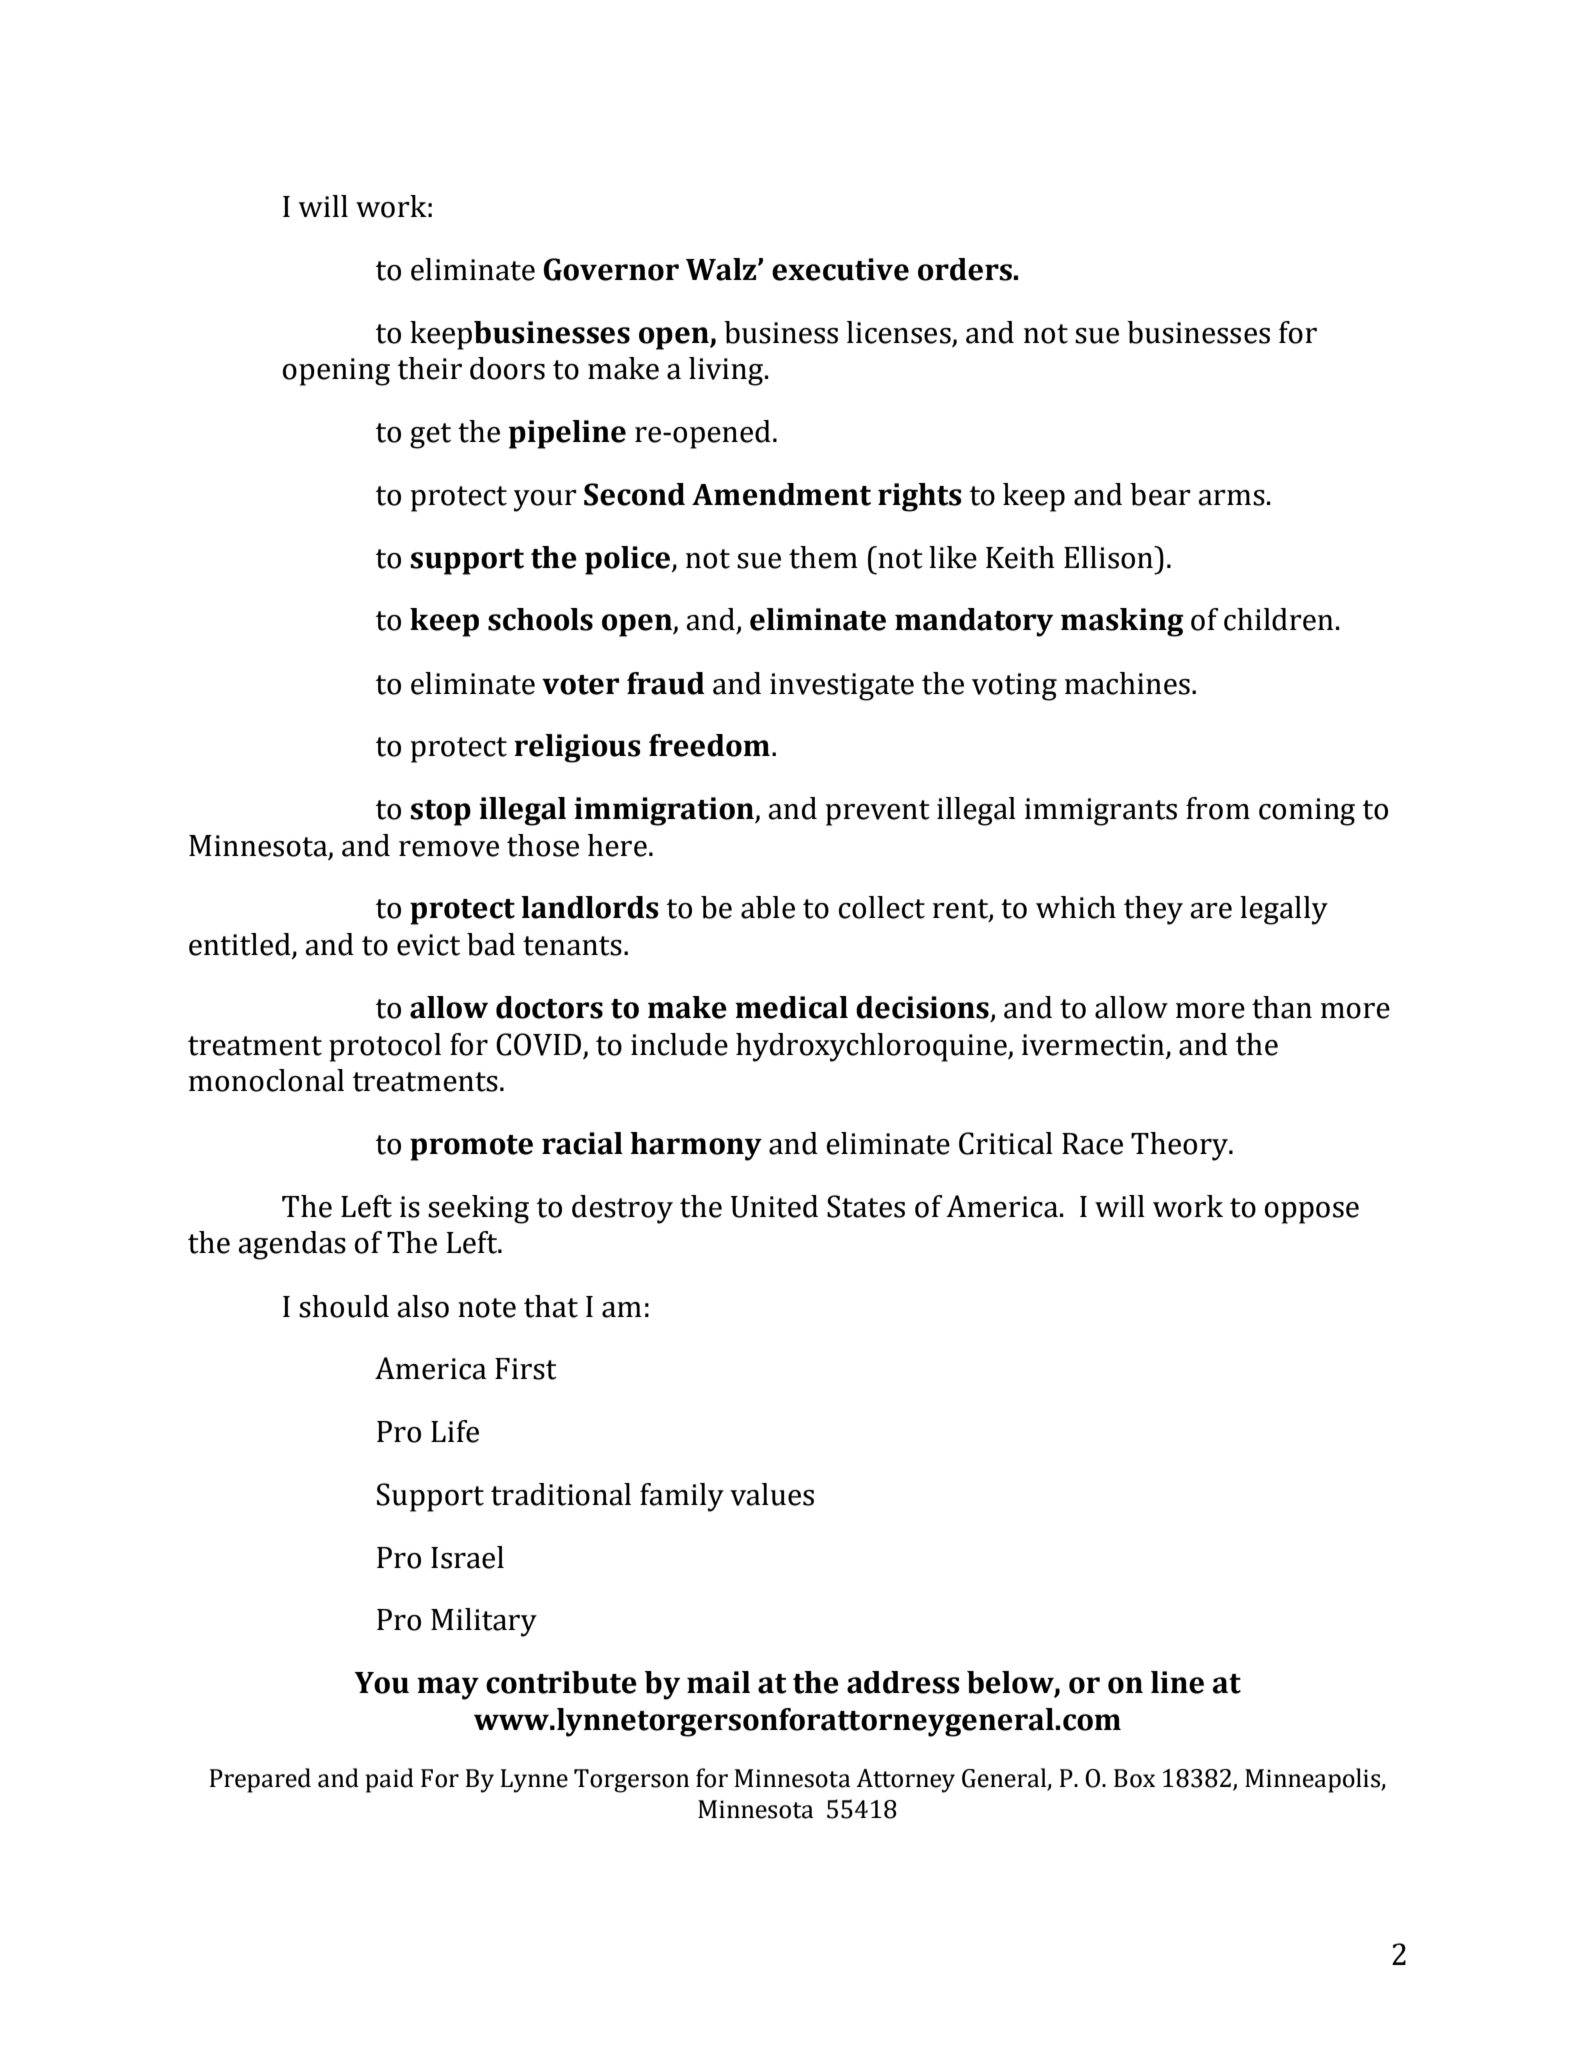  Describe the element at coordinates (389, 1780) in the image. I see `paid` at that location.
